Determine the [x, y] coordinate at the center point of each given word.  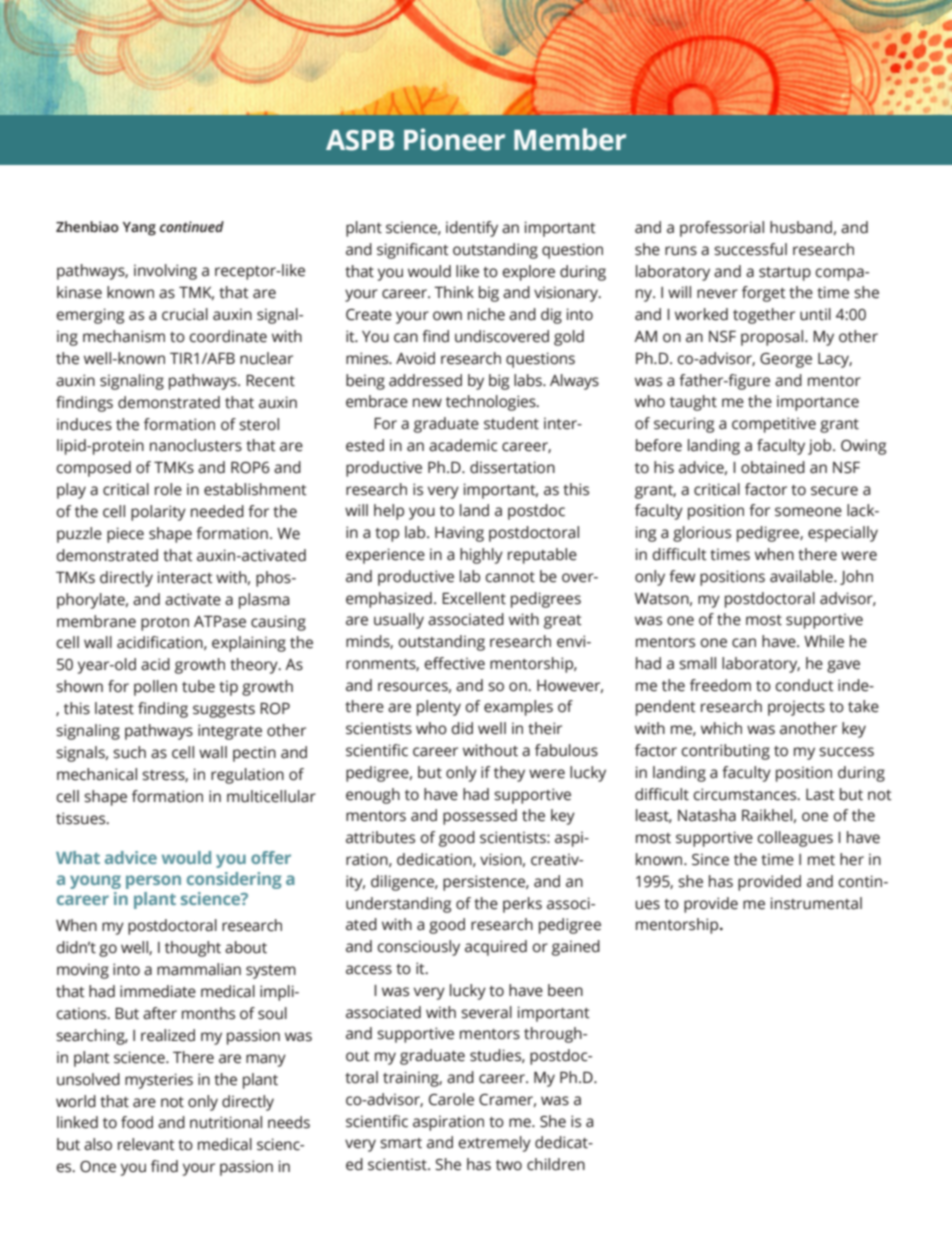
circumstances [746, 794]
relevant [146, 1144]
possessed [480, 817]
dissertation [512, 467]
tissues [82, 818]
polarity [158, 513]
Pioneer [454, 139]
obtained [773, 467]
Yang [139, 229]
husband [801, 227]
